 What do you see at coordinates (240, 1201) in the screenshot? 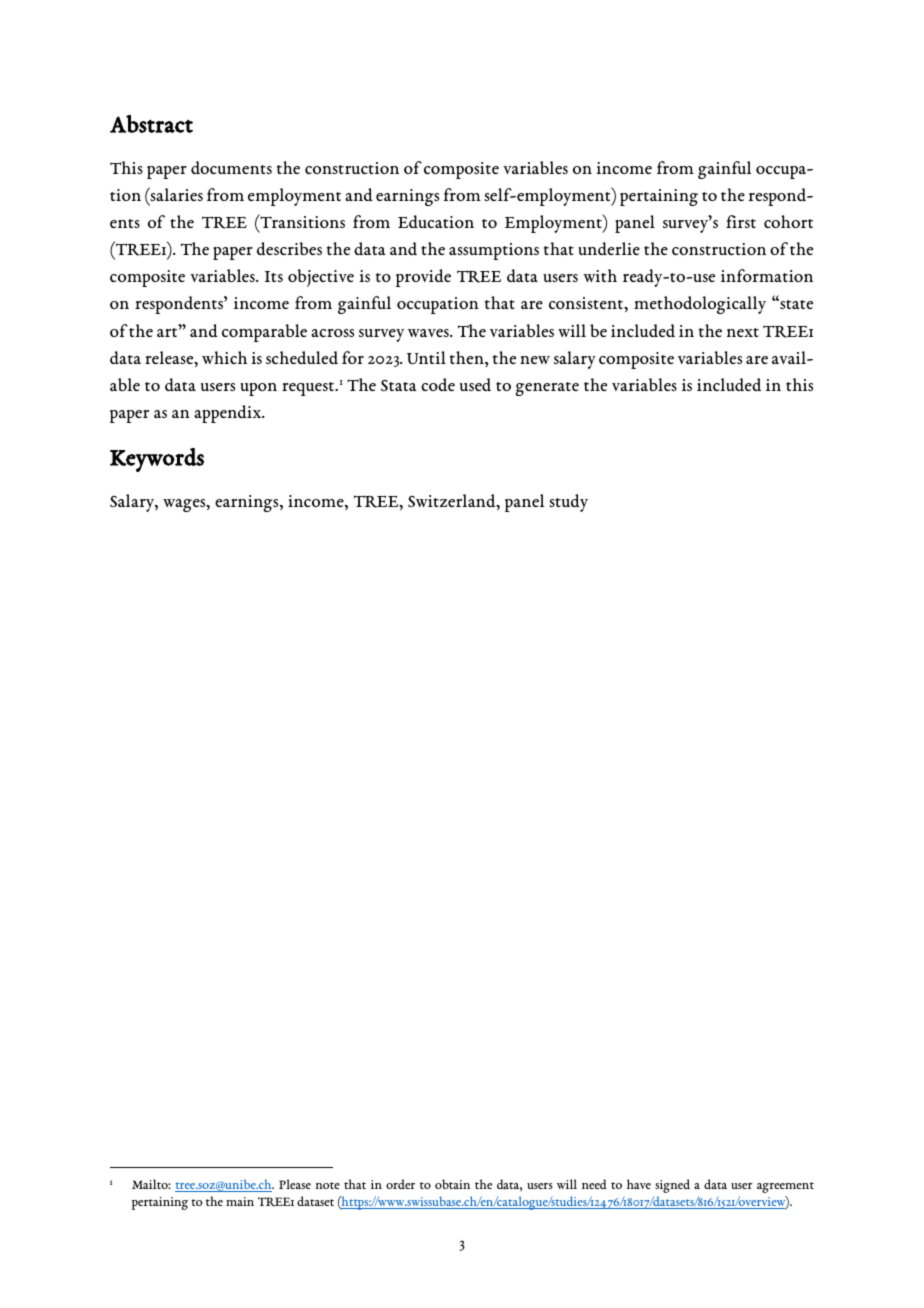
I see `main` at bounding box center [240, 1201].
